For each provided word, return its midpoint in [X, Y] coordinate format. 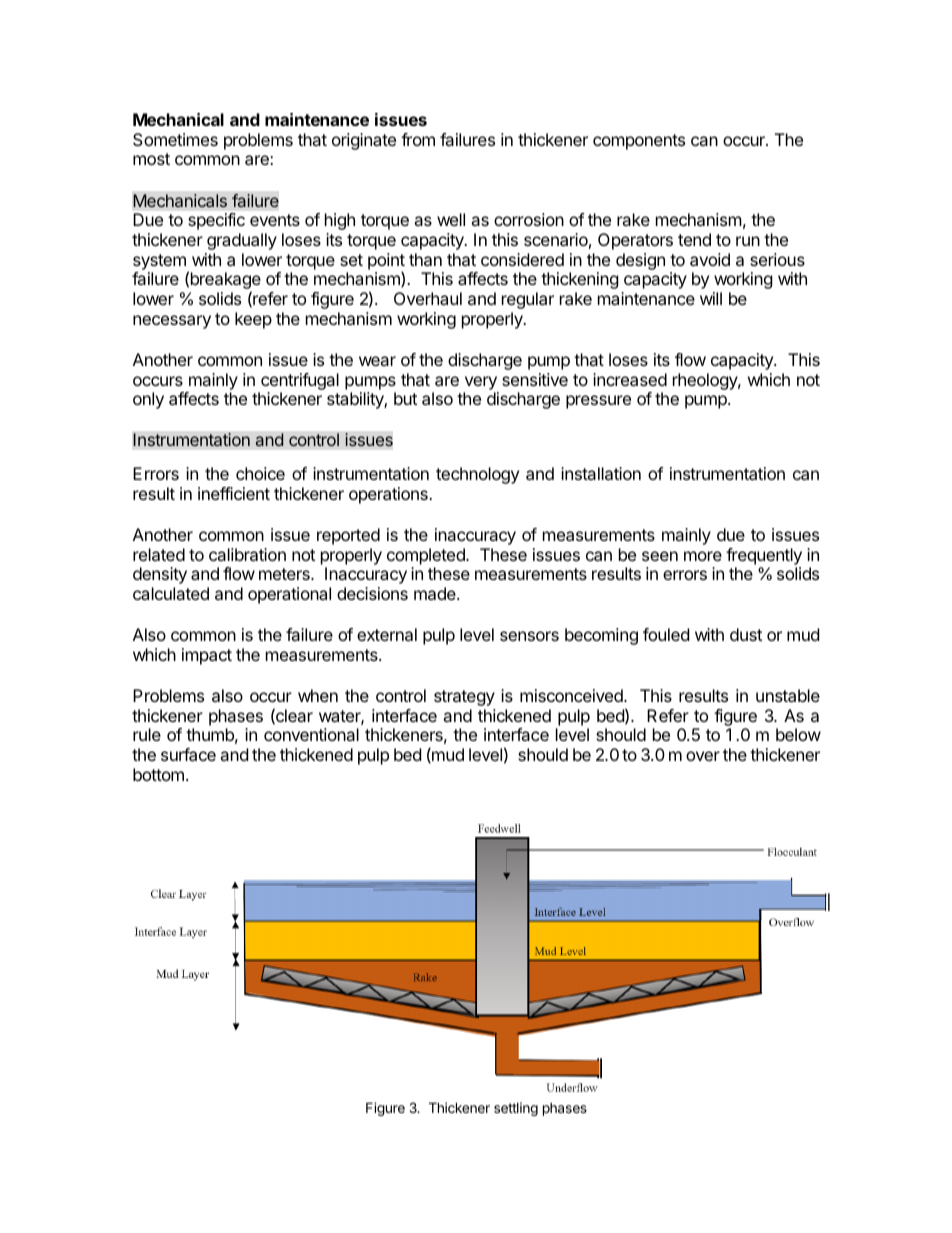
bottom [158, 774]
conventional [311, 734]
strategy [464, 698]
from [418, 139]
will [711, 298]
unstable [788, 695]
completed [427, 556]
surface [188, 754]
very [481, 383]
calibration [247, 554]
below [798, 734]
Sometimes [175, 139]
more [703, 556]
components [639, 142]
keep [253, 320]
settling [516, 1109]
